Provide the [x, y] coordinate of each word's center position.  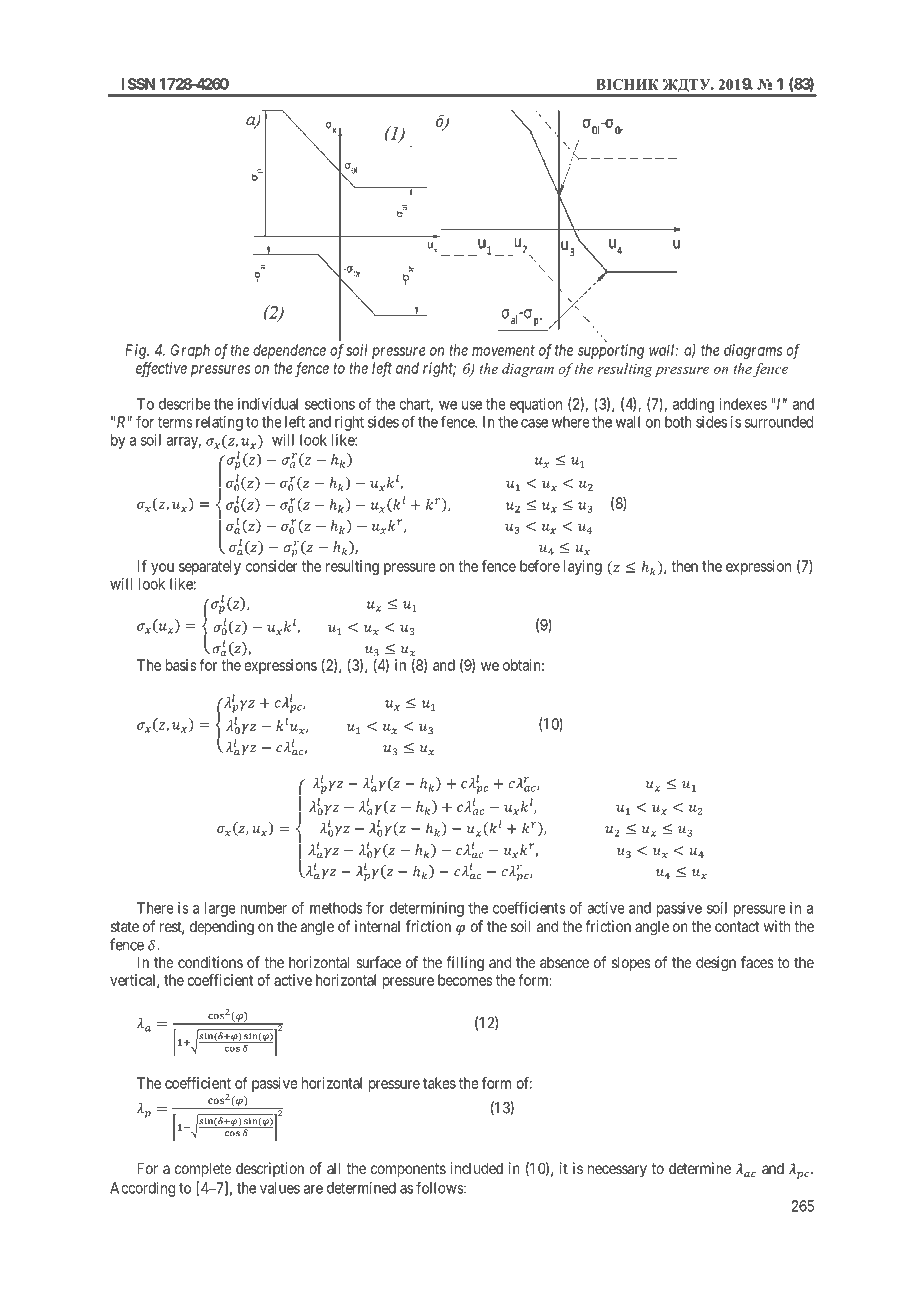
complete [203, 1170]
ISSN [138, 84]
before [540, 566]
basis [181, 665]
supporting [611, 351]
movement [503, 350]
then [684, 566]
